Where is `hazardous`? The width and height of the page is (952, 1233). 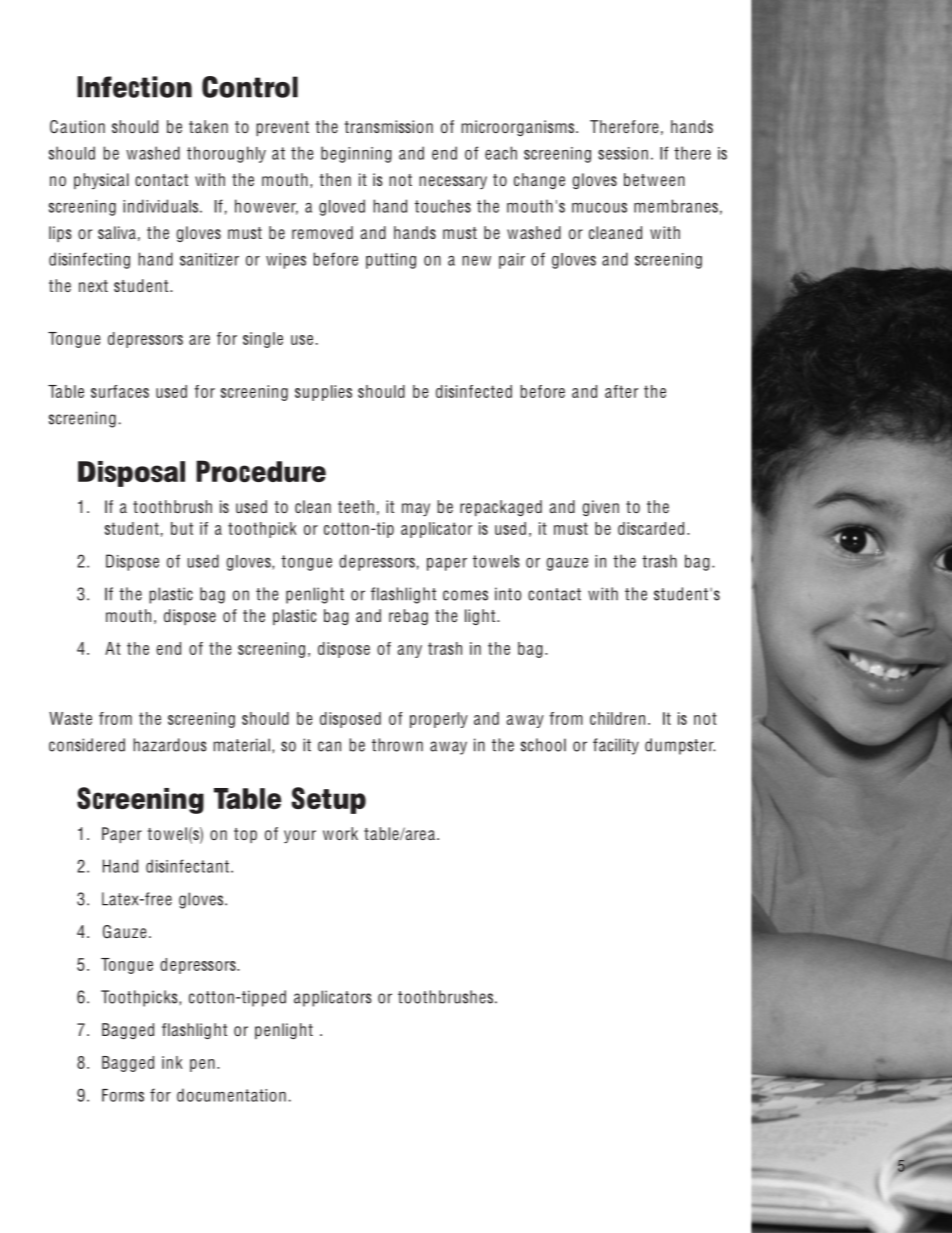 hazardous is located at coordinates (170, 745).
